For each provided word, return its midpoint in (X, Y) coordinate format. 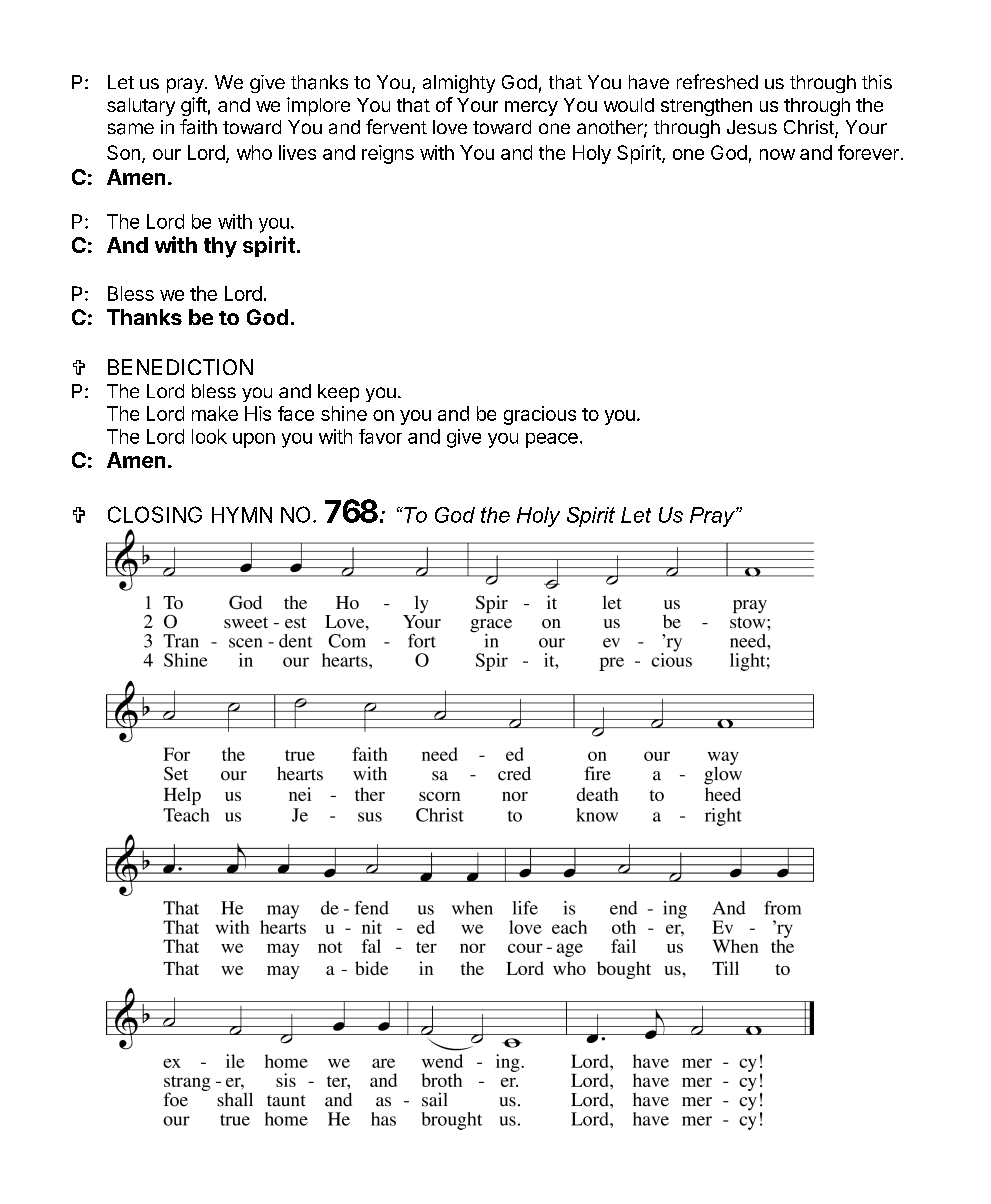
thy (220, 247)
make (215, 413)
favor (380, 436)
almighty (459, 84)
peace (552, 440)
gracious (540, 415)
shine (344, 413)
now (777, 154)
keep (338, 393)
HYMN (242, 515)
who (254, 152)
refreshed (717, 81)
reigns (388, 154)
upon (254, 440)
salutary (141, 107)
